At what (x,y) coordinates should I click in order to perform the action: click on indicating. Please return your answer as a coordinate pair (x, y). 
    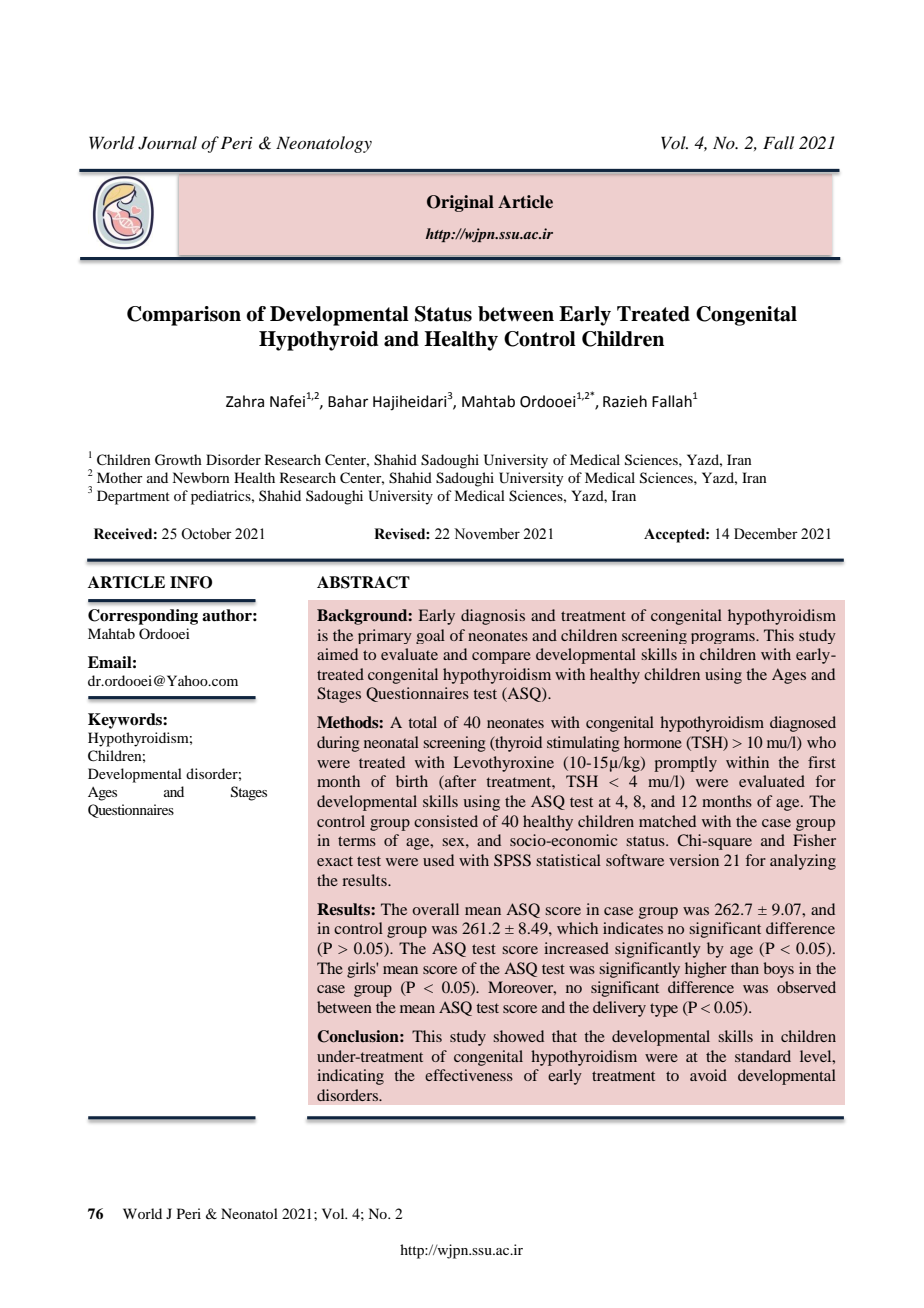
    Looking at the image, I should click on (350, 1077).
